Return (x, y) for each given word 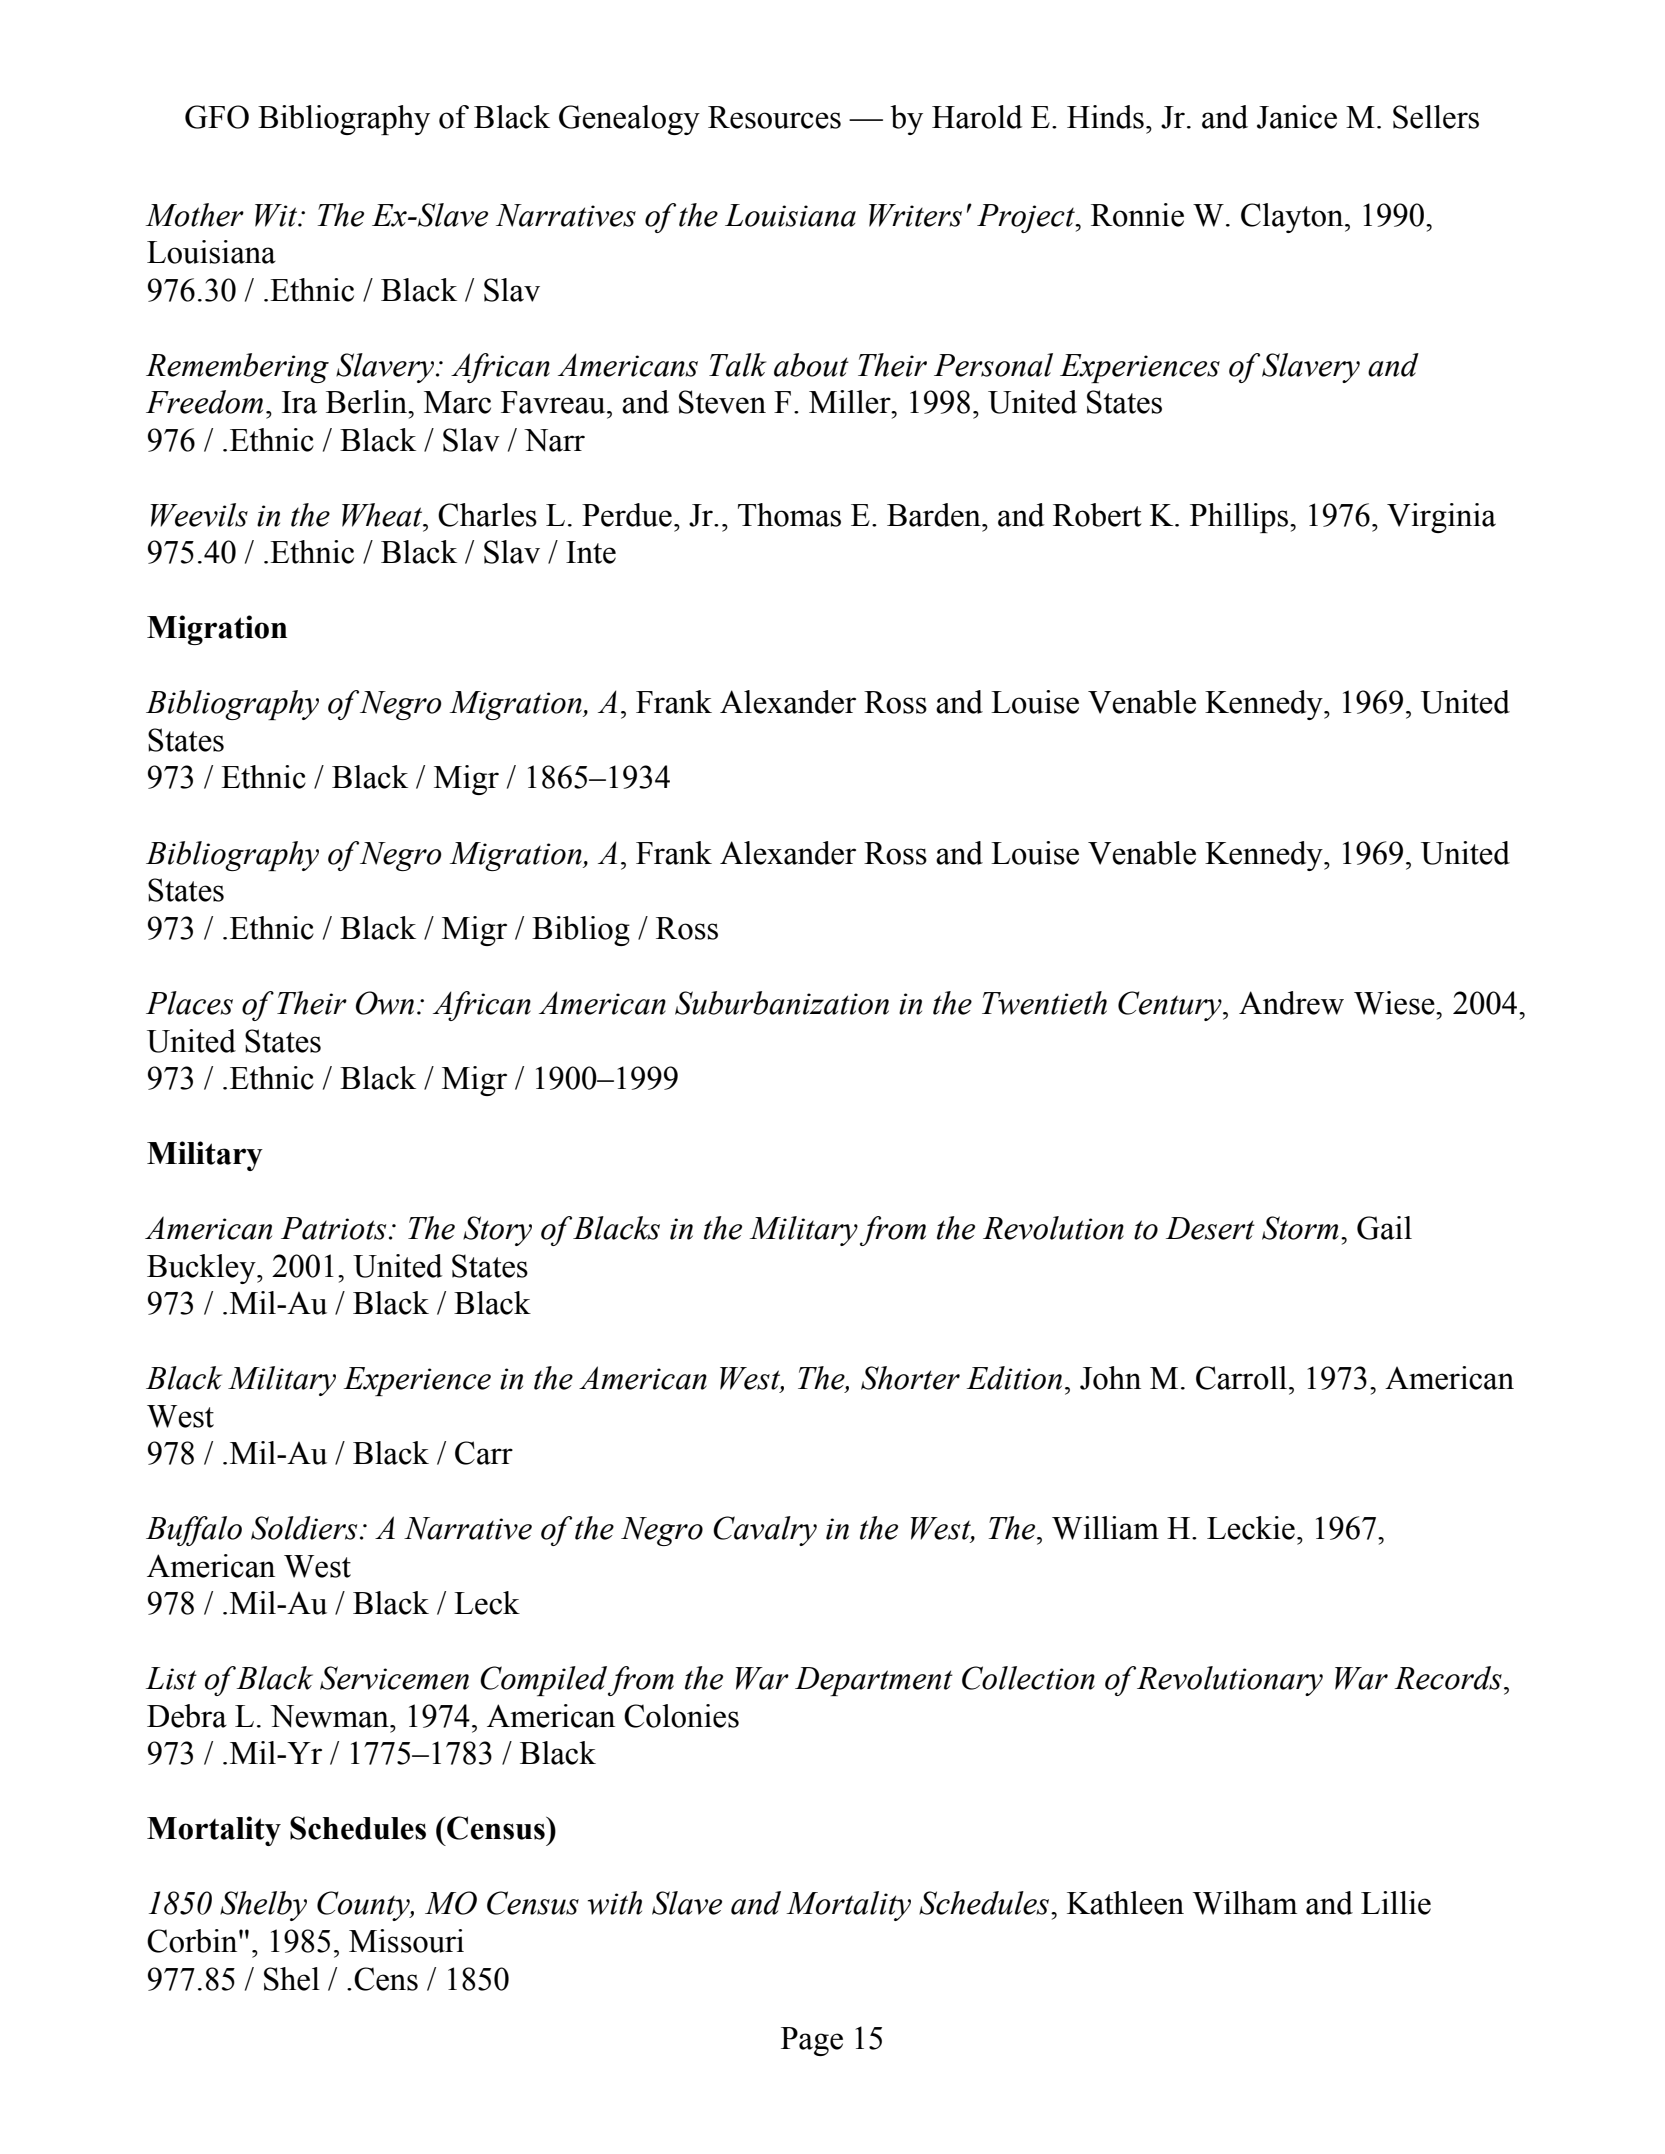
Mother (194, 215)
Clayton (1293, 218)
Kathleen (1125, 1903)
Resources (774, 117)
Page (812, 2041)
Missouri (406, 1941)
